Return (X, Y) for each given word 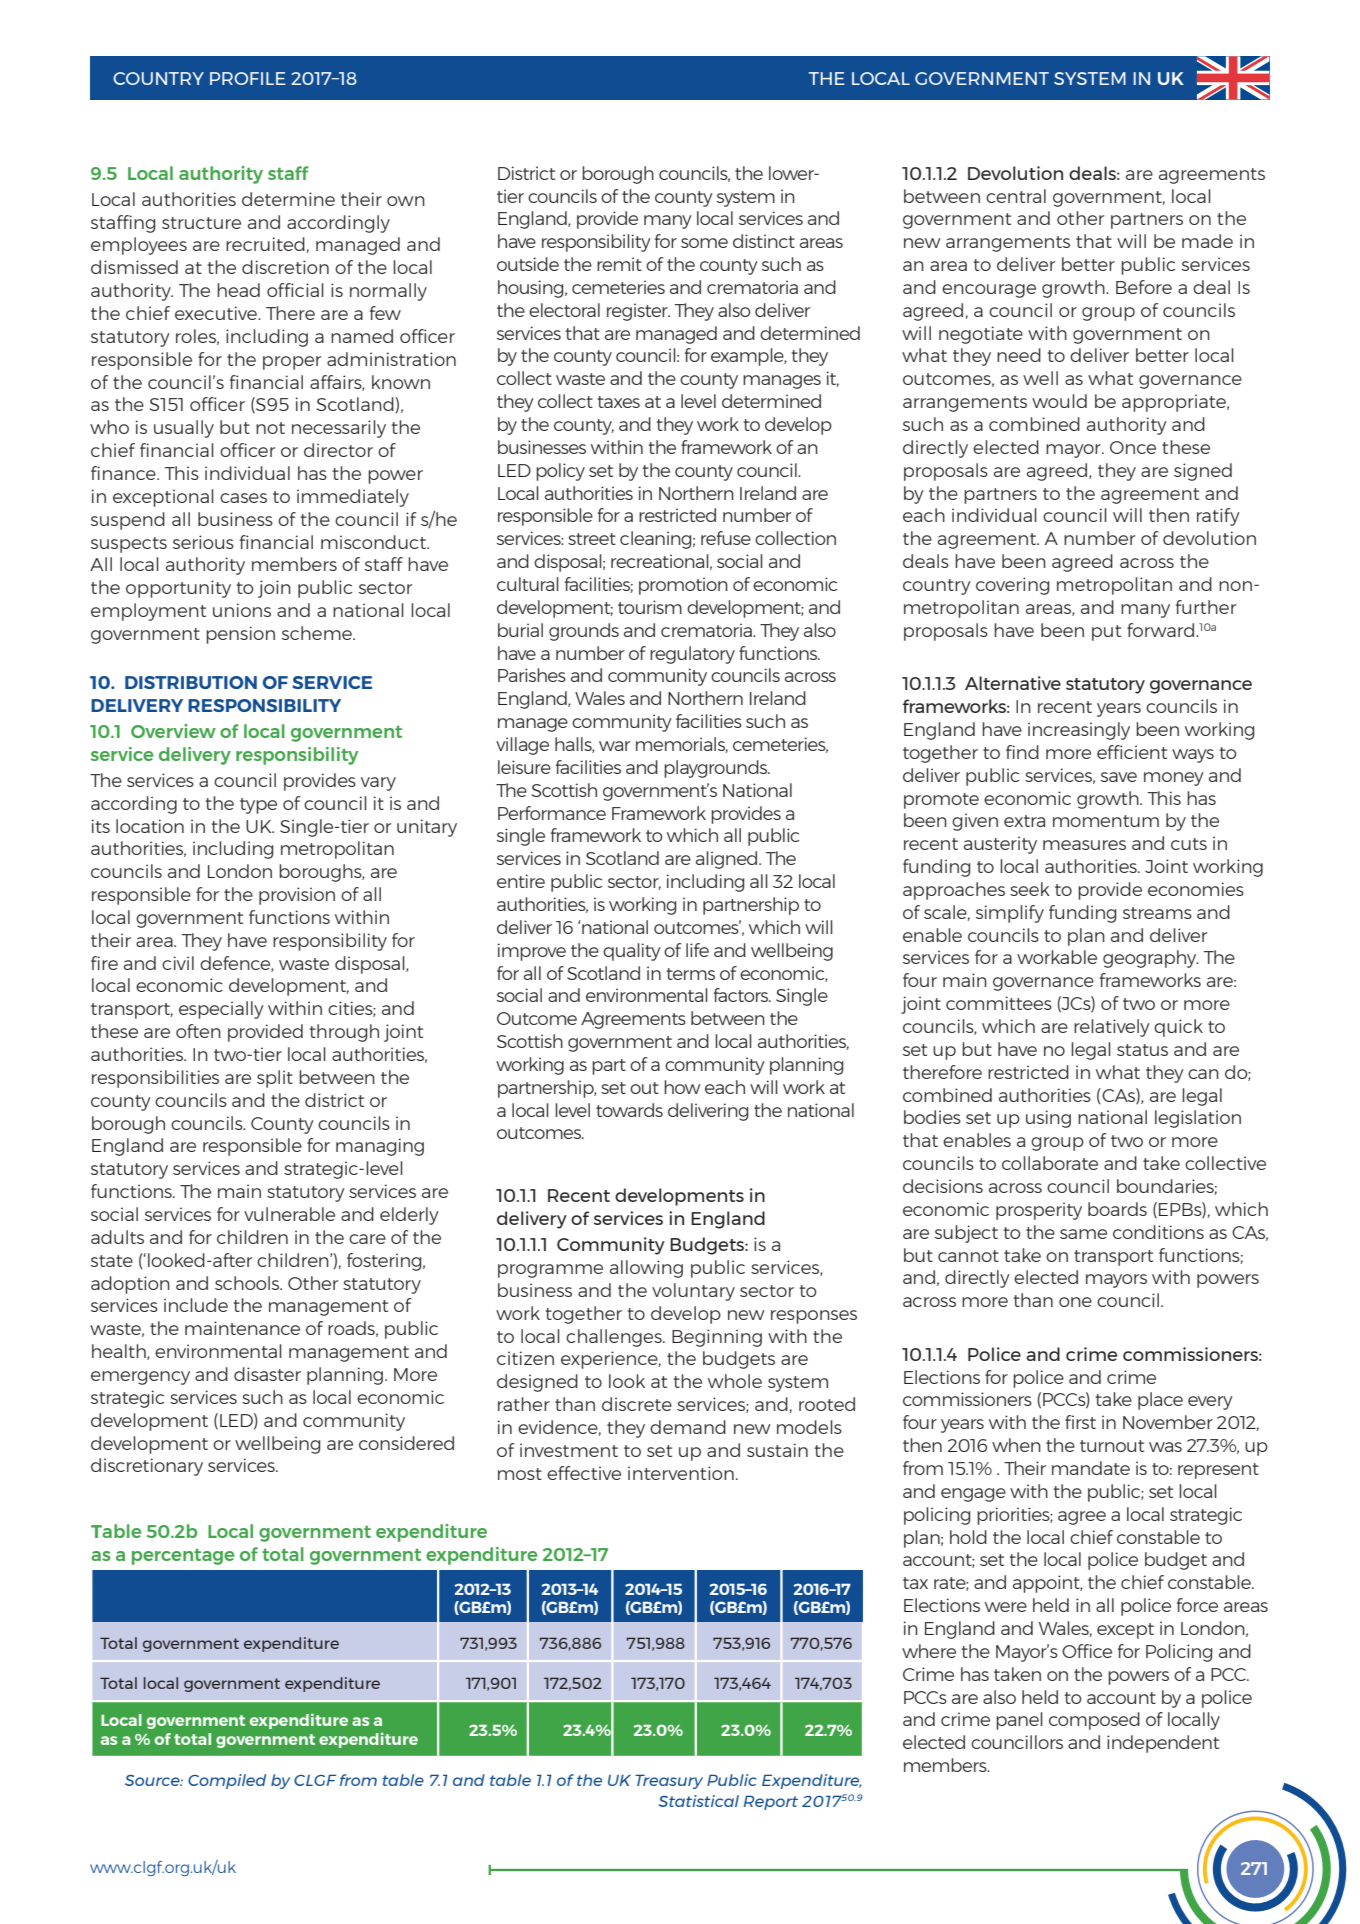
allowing (646, 1269)
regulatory (692, 655)
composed (1094, 1721)
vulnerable (289, 1214)
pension (240, 635)
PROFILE (248, 78)
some (704, 243)
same (1083, 1234)
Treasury (669, 1781)
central (1016, 196)
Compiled (227, 1781)
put (1106, 633)
